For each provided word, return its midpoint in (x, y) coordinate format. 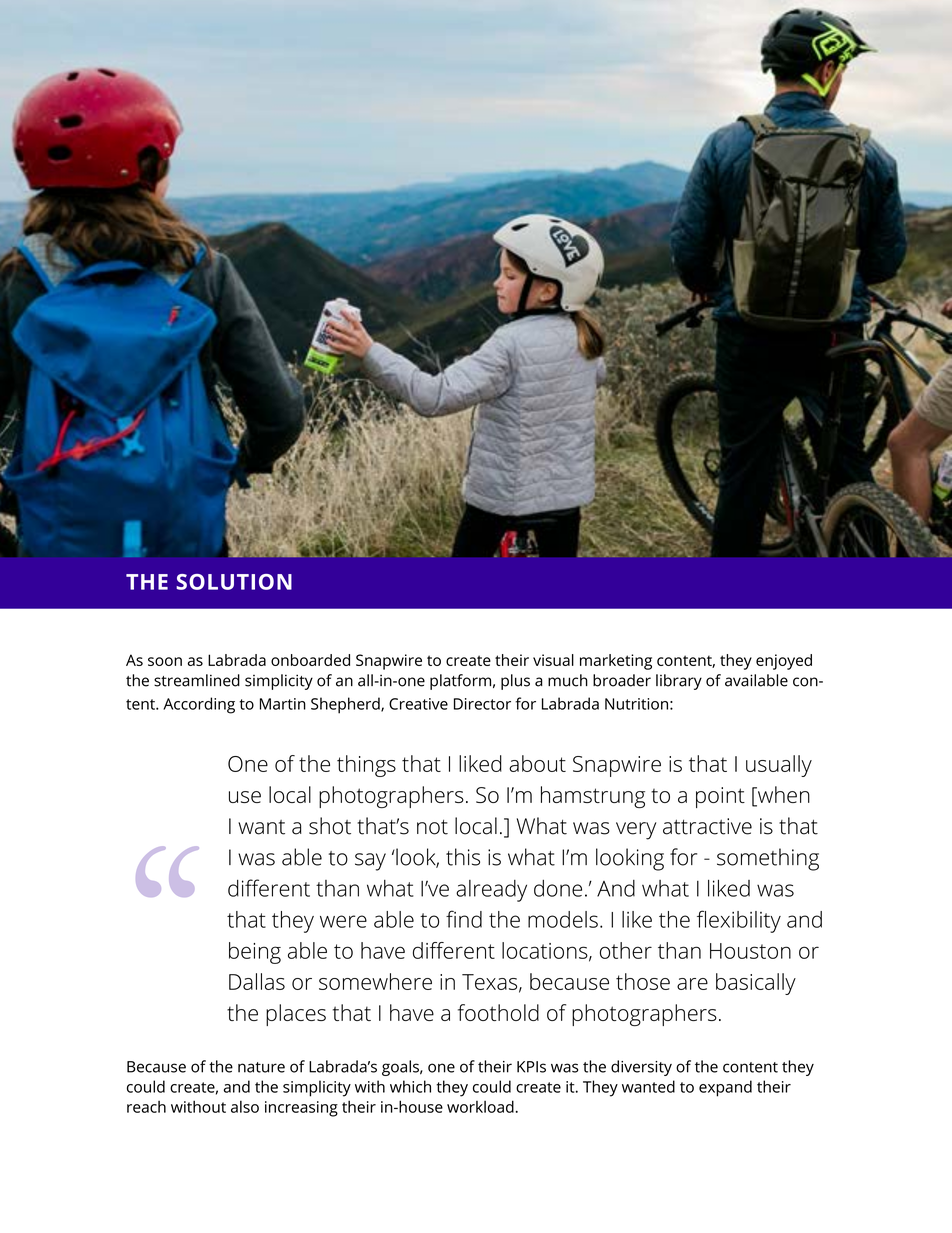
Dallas (257, 981)
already (491, 891)
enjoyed (784, 662)
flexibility (739, 921)
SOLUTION (234, 582)
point (720, 797)
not (432, 827)
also (245, 1106)
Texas (491, 983)
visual (553, 660)
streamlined (197, 680)
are (692, 984)
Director (482, 704)
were (343, 921)
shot (330, 826)
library (679, 682)
